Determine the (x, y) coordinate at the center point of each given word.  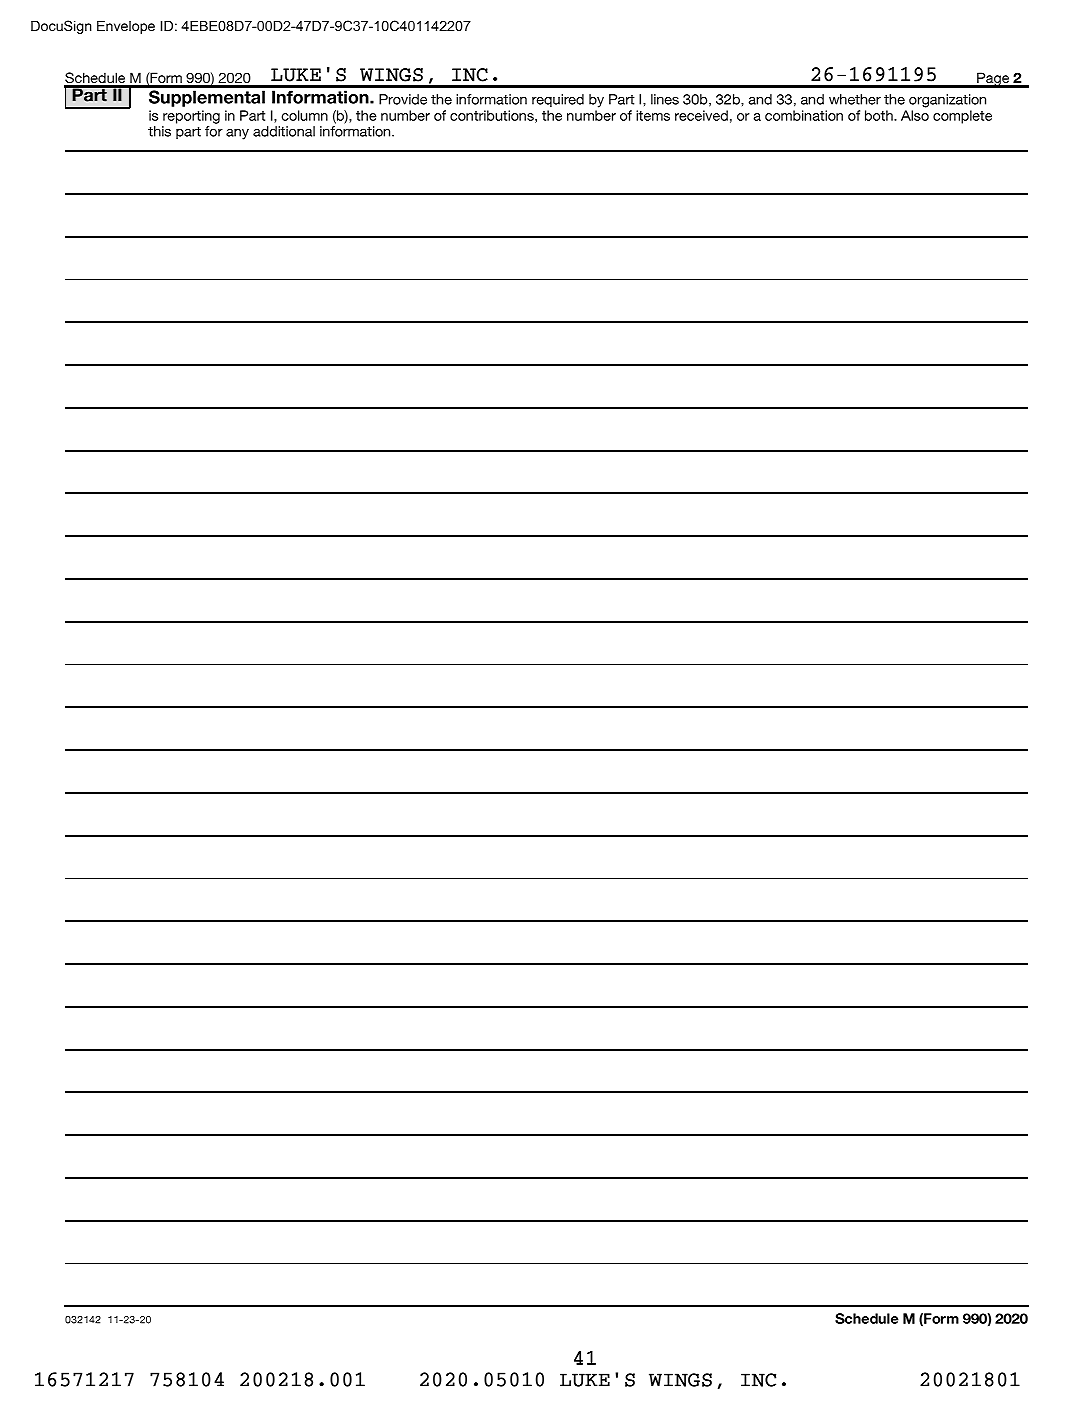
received (701, 115)
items (653, 115)
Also (915, 115)
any (237, 134)
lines (665, 99)
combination (804, 115)
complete (962, 117)
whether (855, 99)
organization (947, 101)
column (305, 115)
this (159, 131)
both (880, 115)
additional (284, 131)
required (558, 100)
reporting (191, 117)
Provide (403, 99)
